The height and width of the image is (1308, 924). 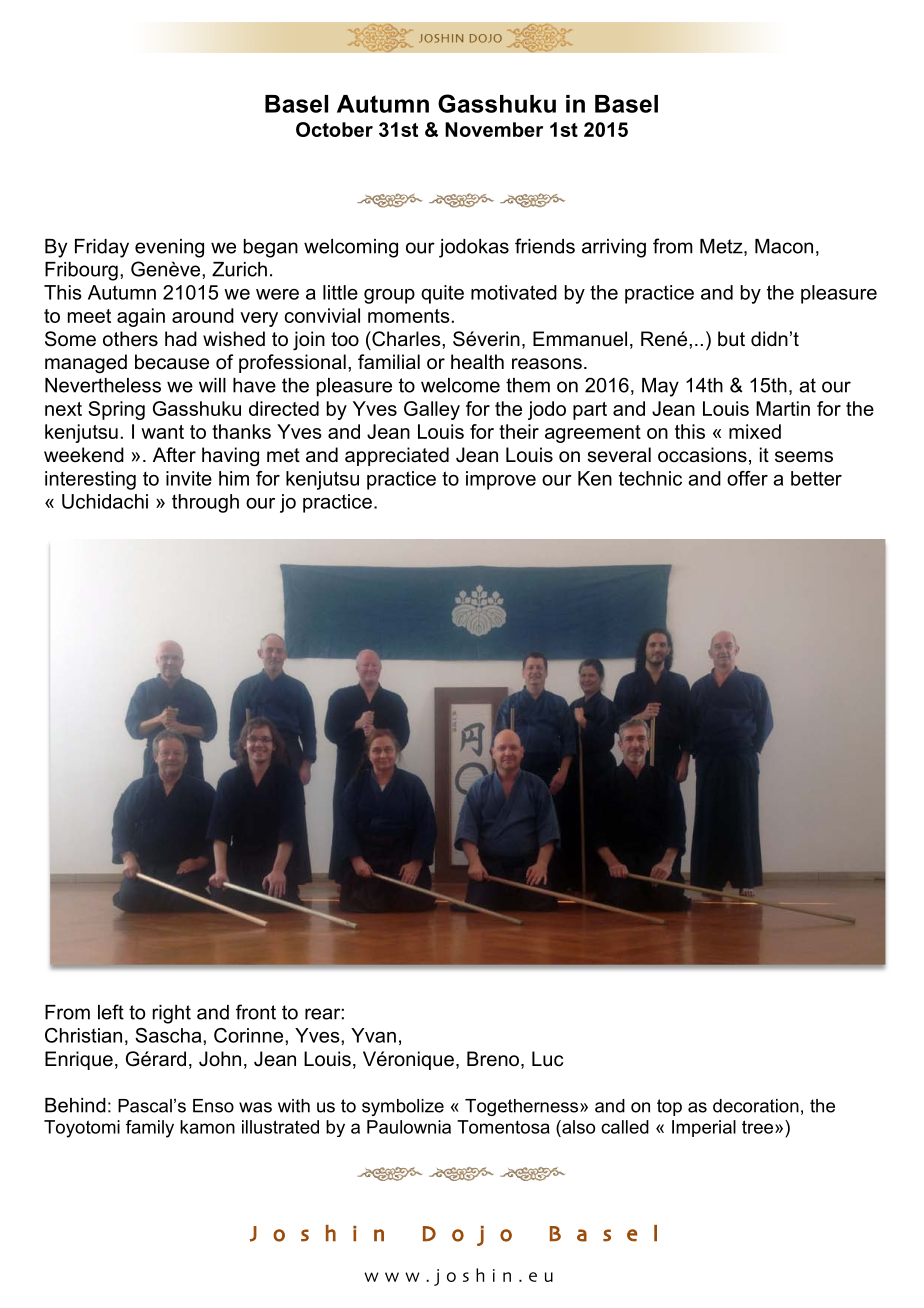 I want to click on November, so click(x=494, y=129).
